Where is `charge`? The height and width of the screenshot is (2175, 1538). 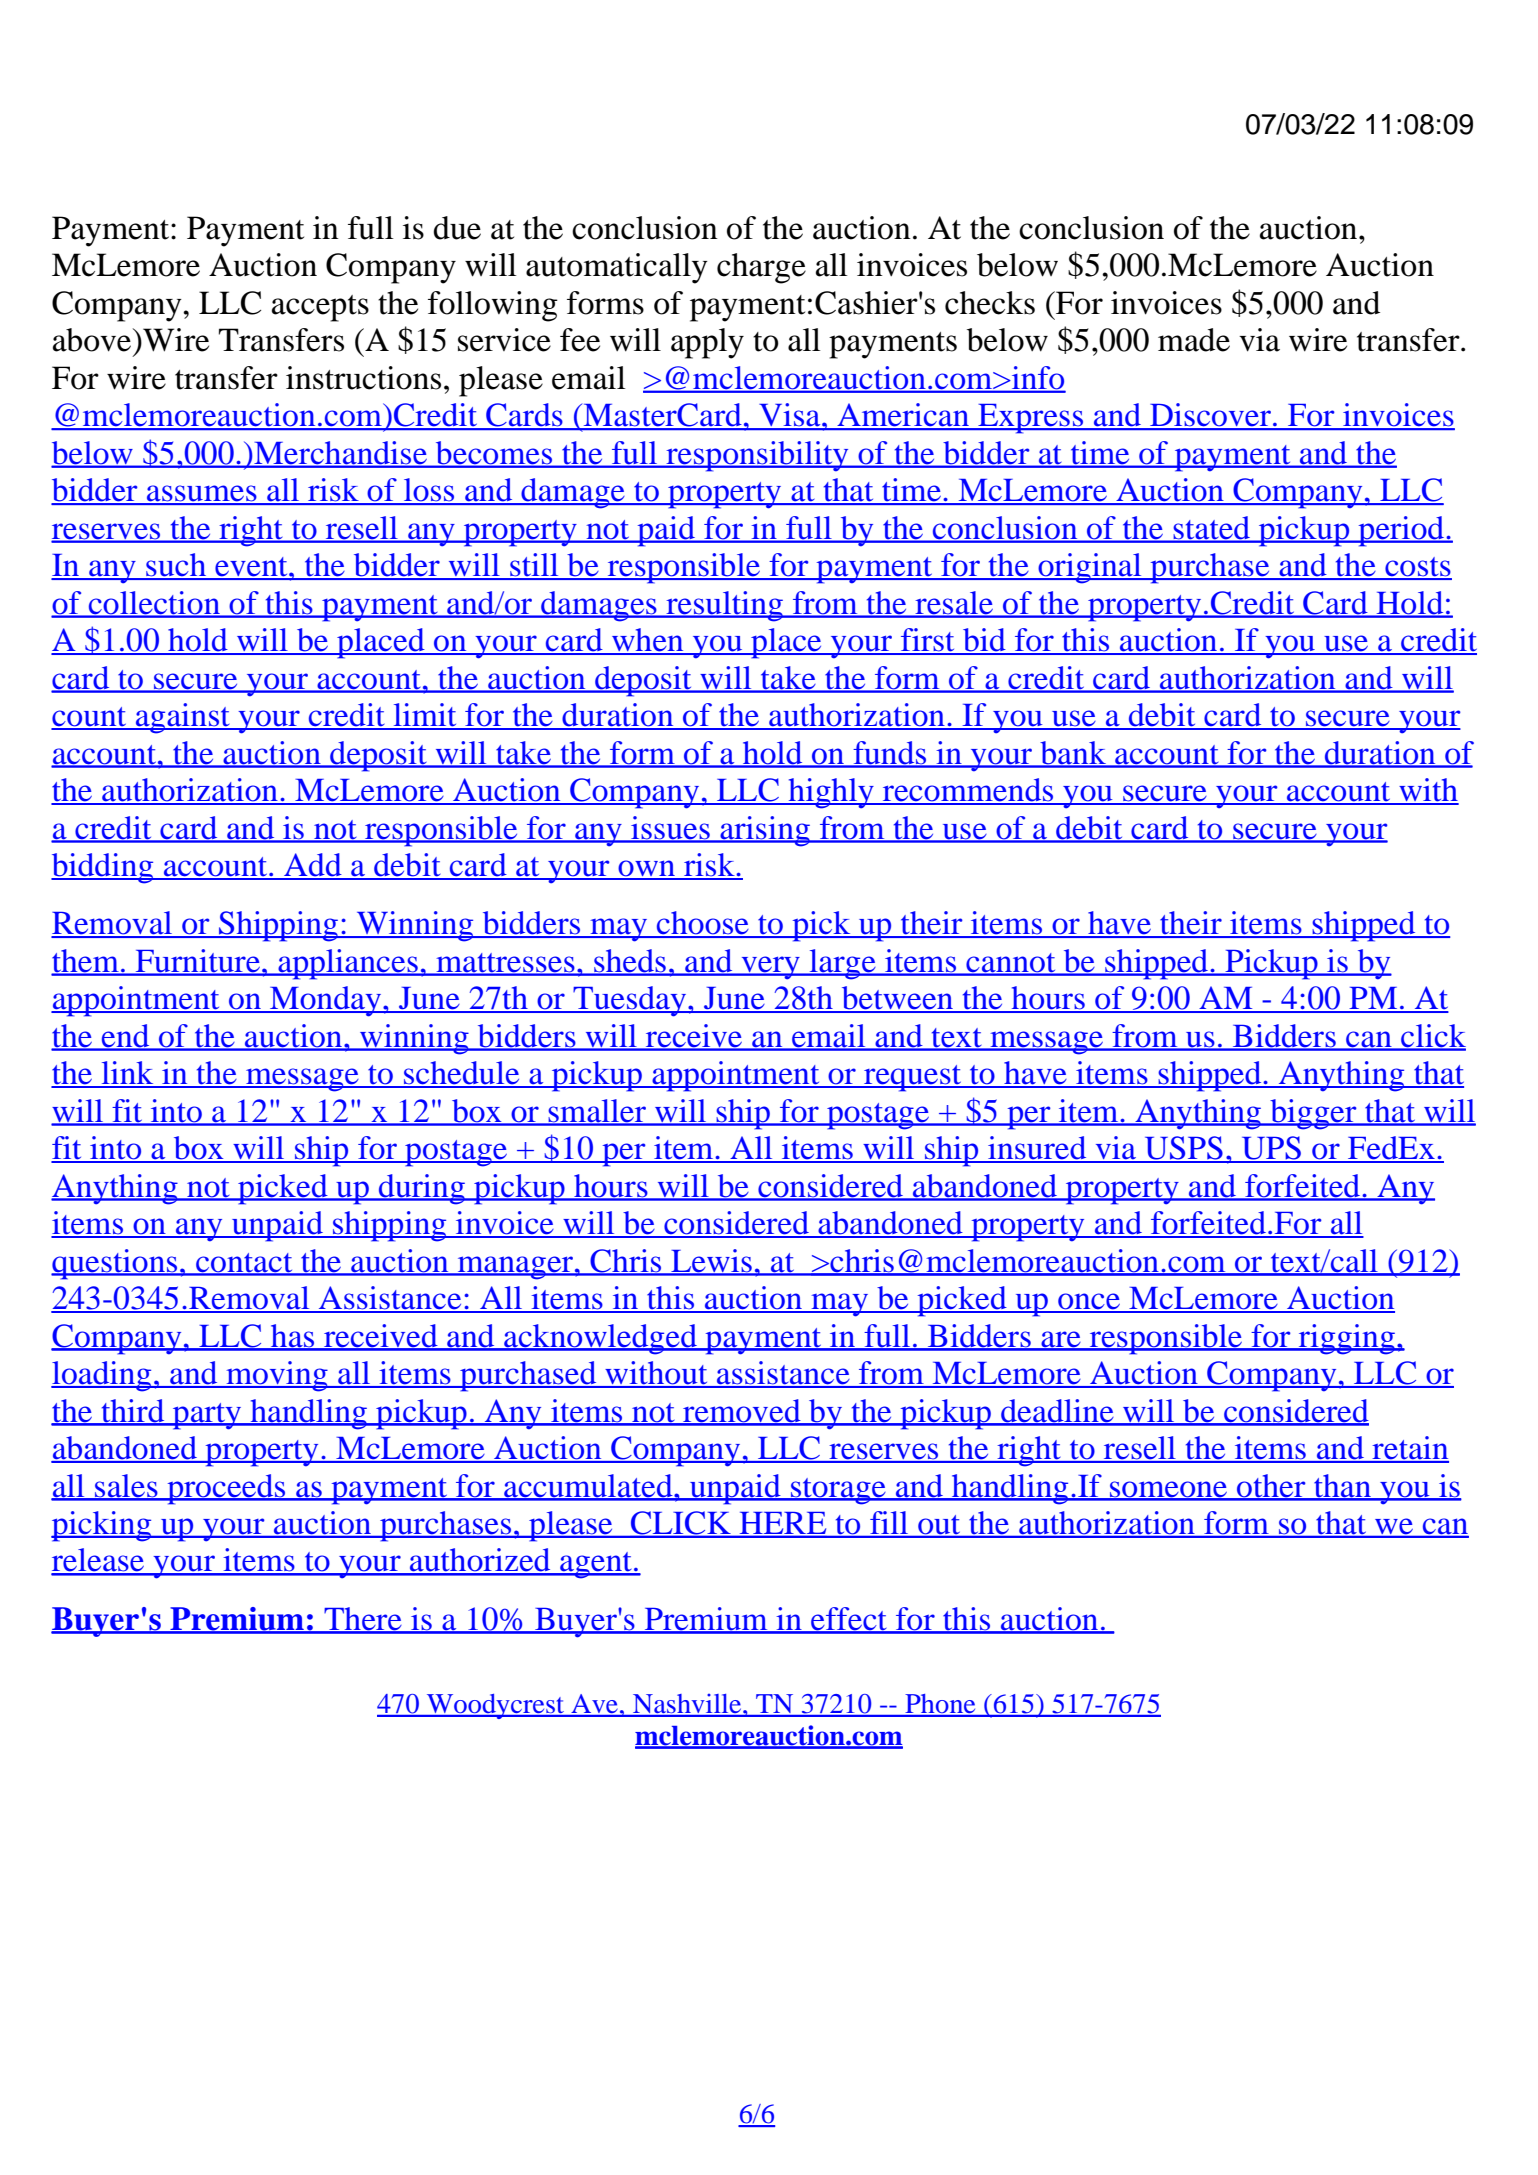 charge is located at coordinates (761, 268).
